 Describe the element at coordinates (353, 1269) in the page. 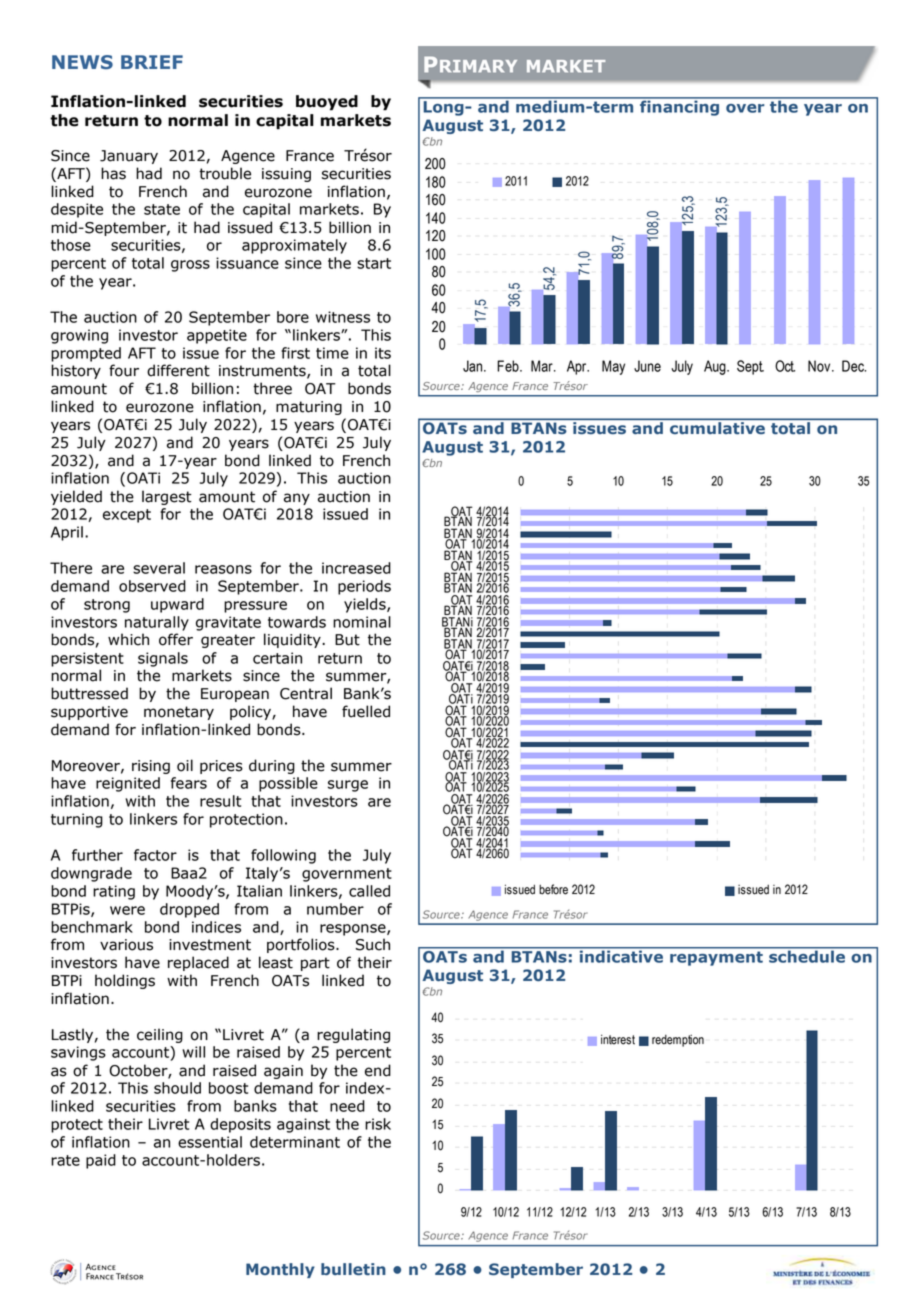

I see `bulletin` at that location.
